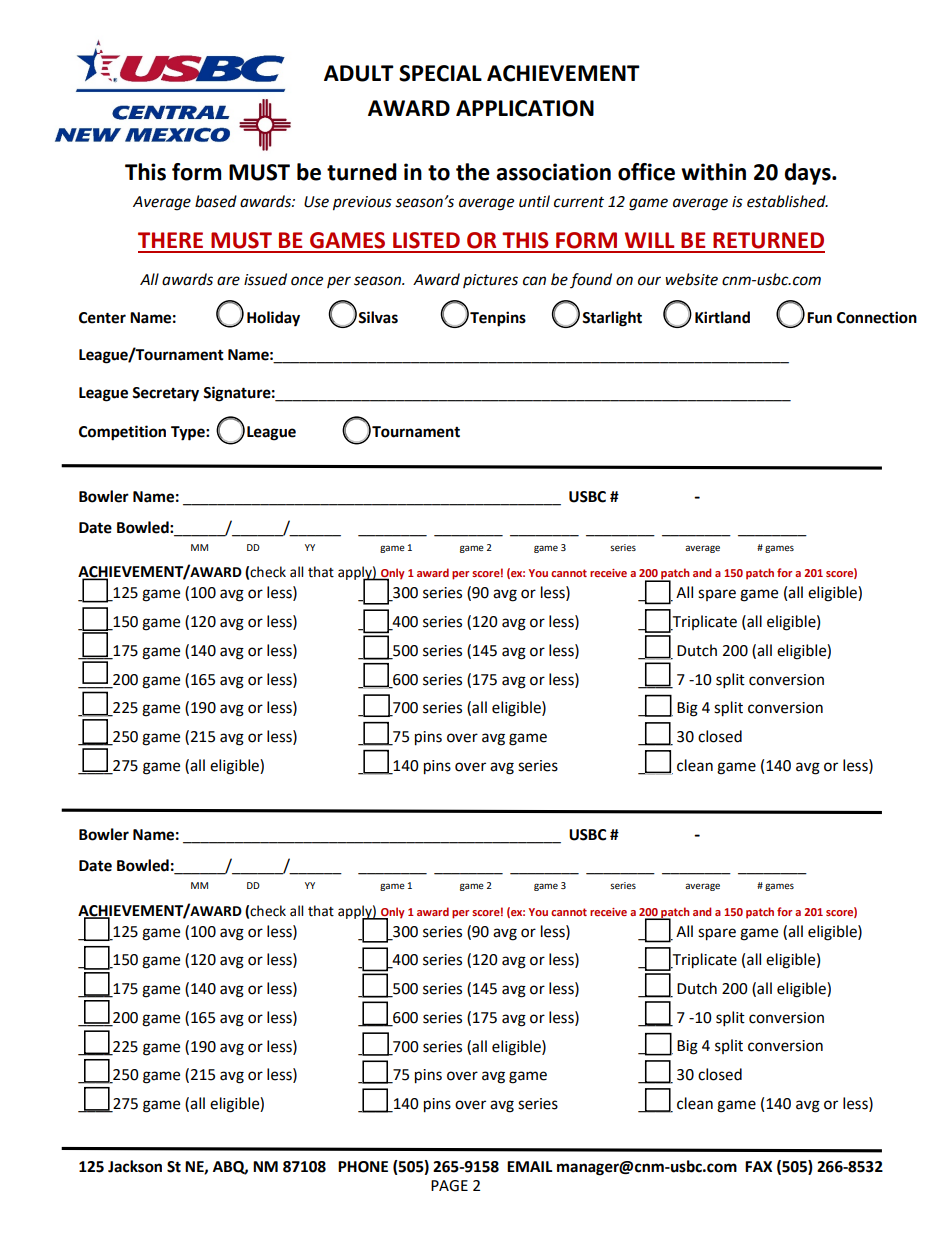  Describe the element at coordinates (819, 318) in the screenshot. I see `Fun` at that location.
